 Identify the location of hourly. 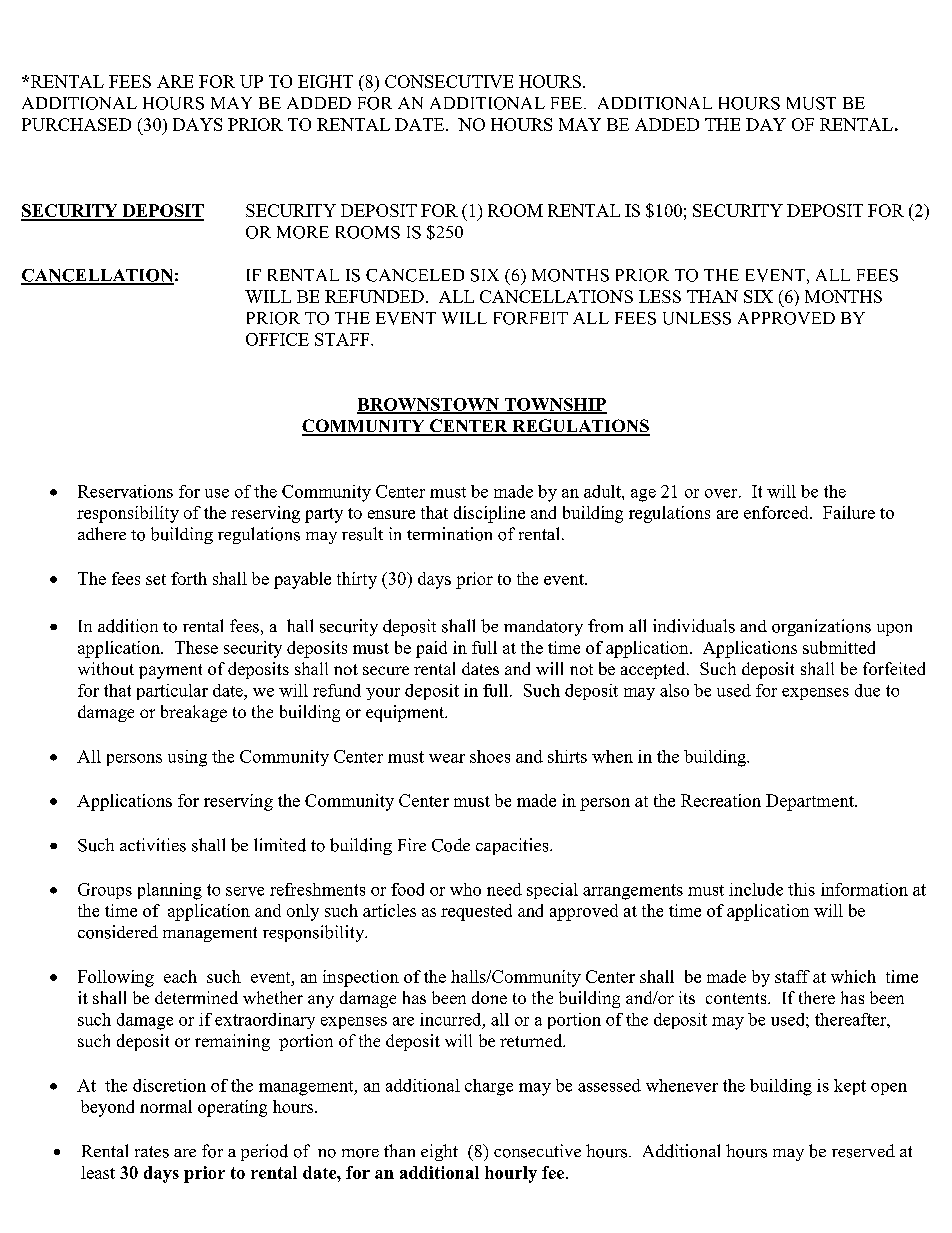
(511, 1174).
